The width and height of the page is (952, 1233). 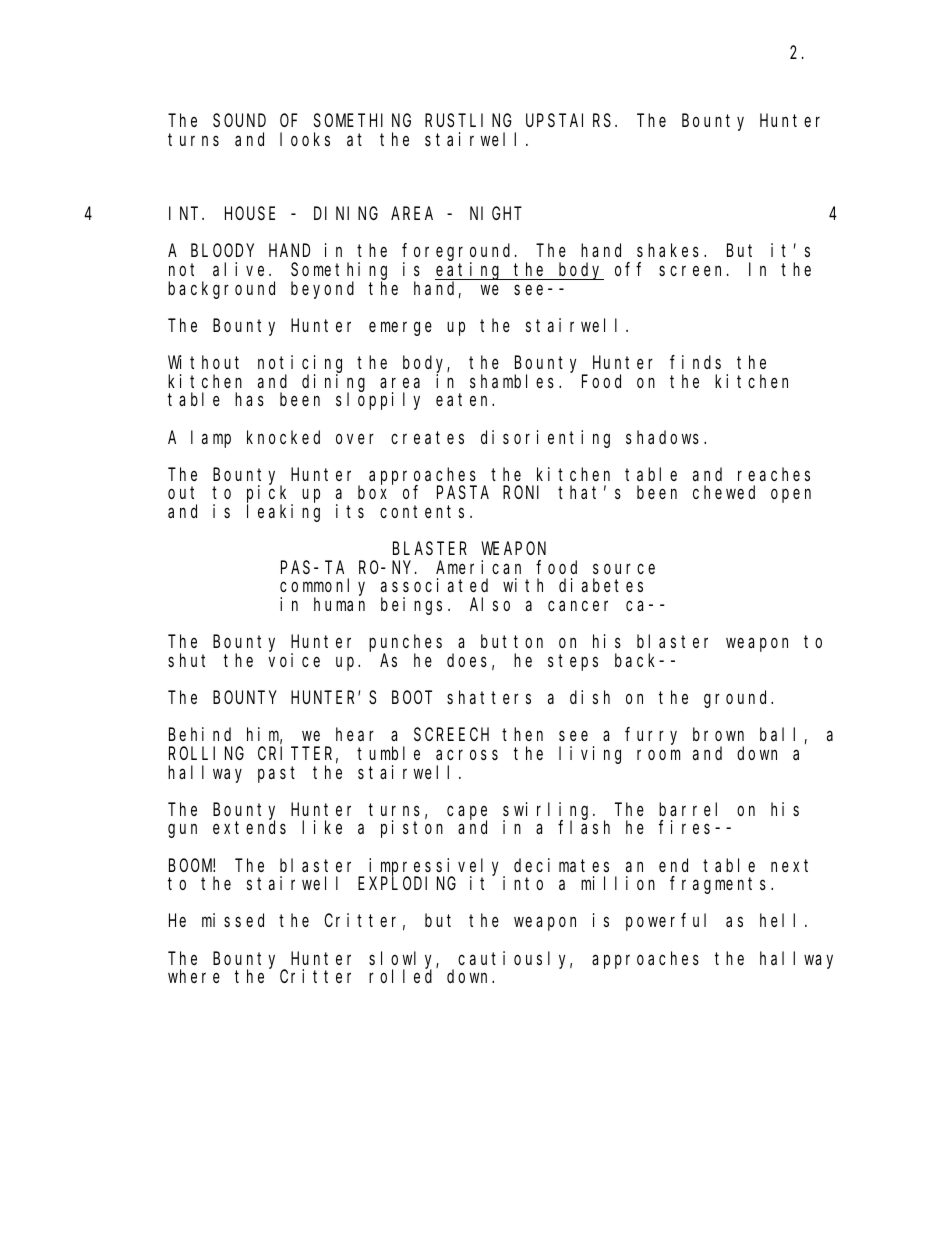 What do you see at coordinates (467, 755) in the page?
I see `across` at bounding box center [467, 755].
